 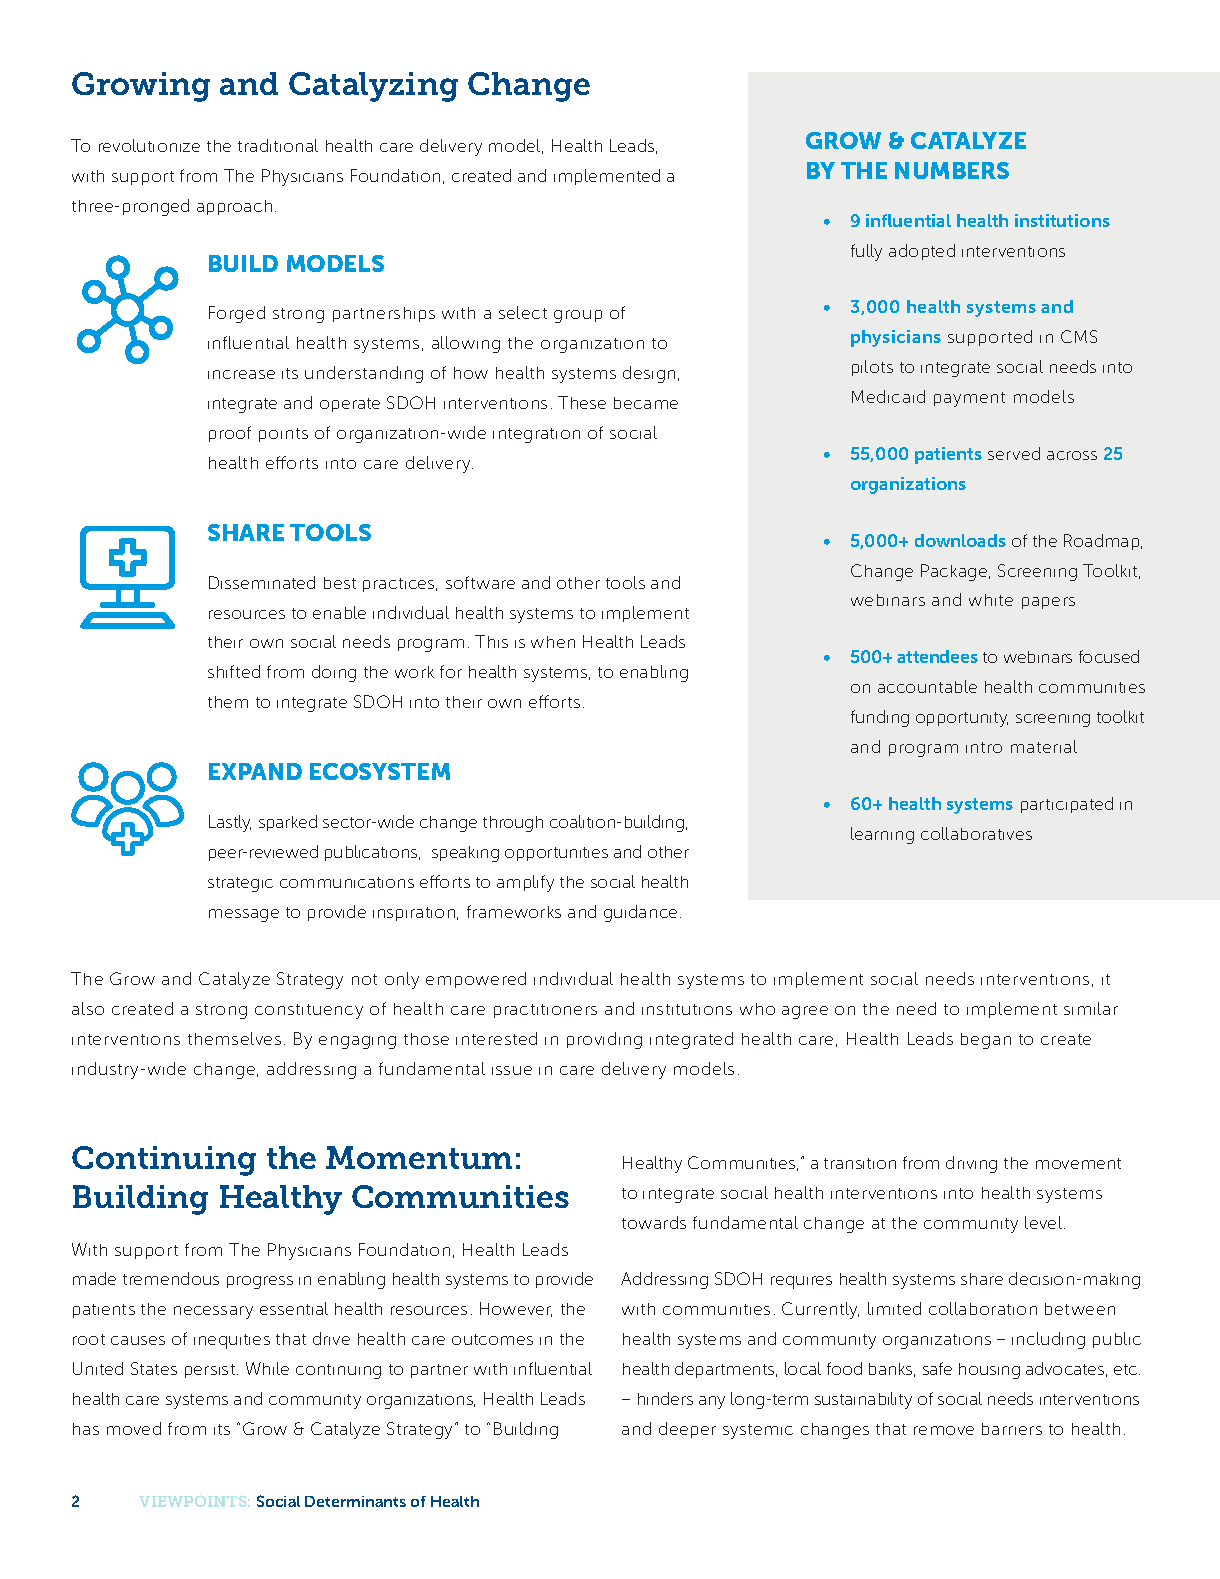 What do you see at coordinates (149, 145) in the screenshot?
I see `revolutionize` at bounding box center [149, 145].
